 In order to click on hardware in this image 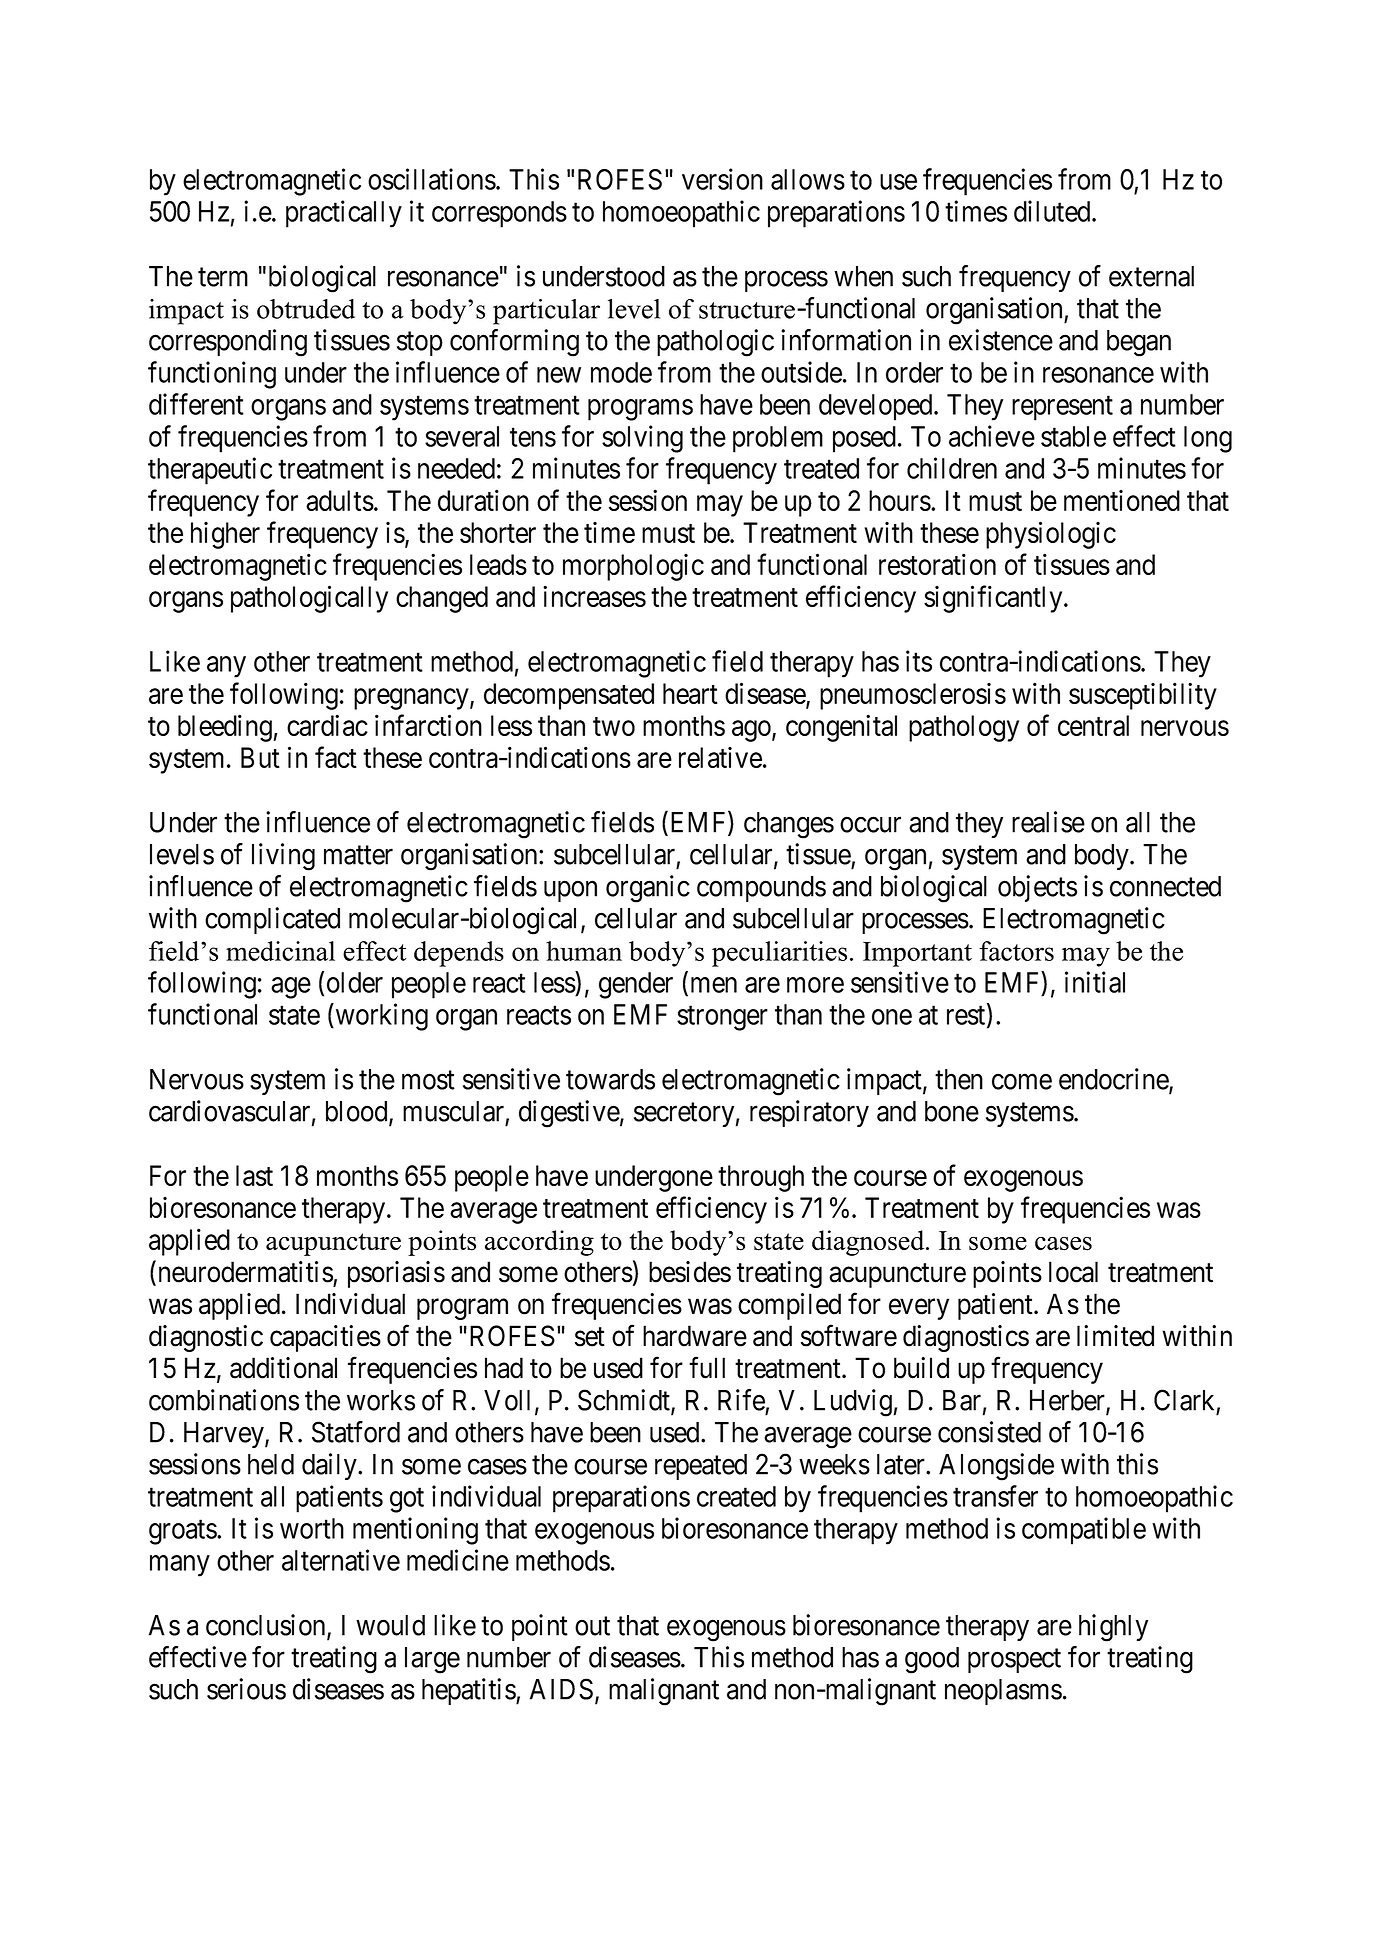, I will do `click(695, 1336)`.
